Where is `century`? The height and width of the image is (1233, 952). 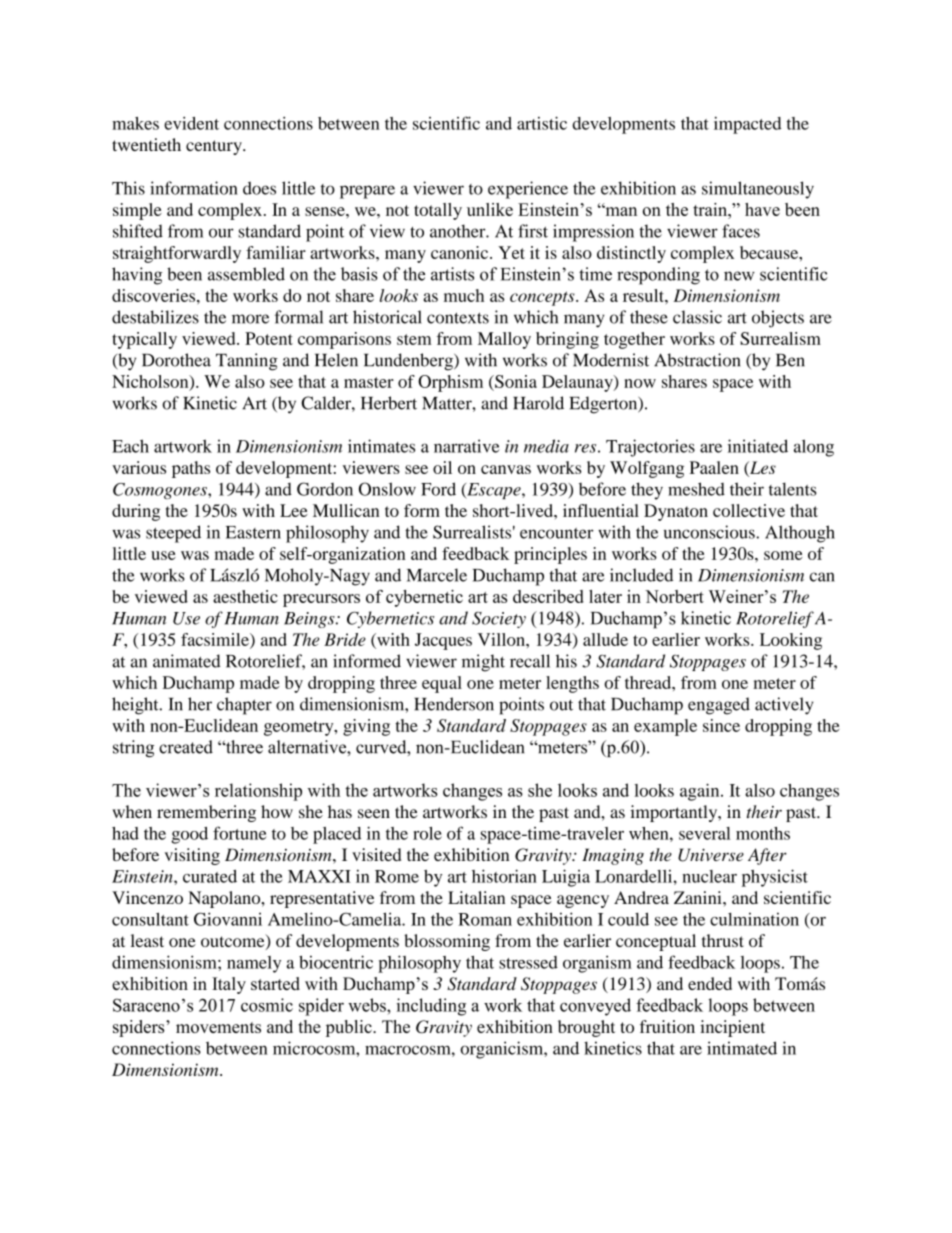 century is located at coordinates (215, 147).
